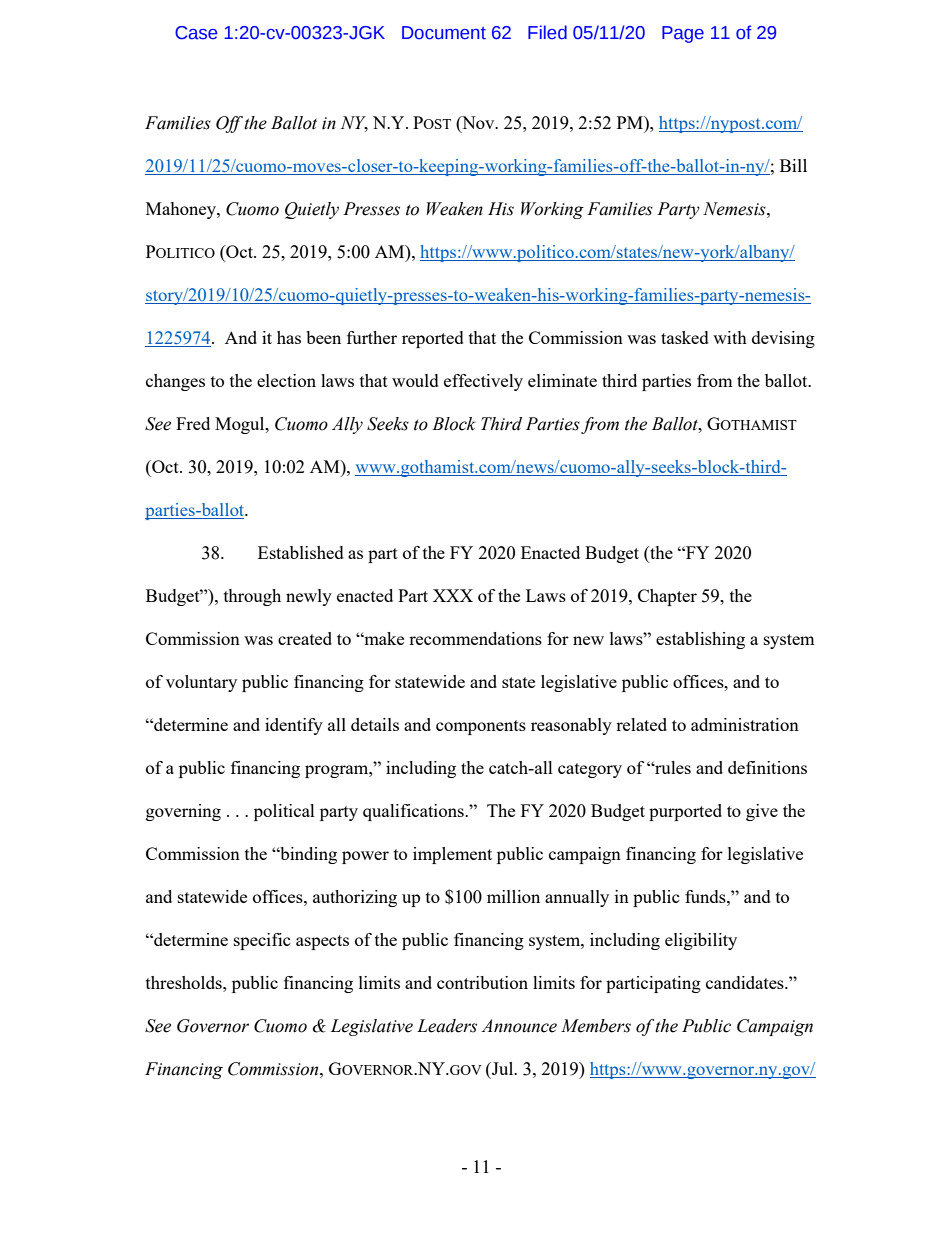  I want to click on Document, so click(444, 33).
